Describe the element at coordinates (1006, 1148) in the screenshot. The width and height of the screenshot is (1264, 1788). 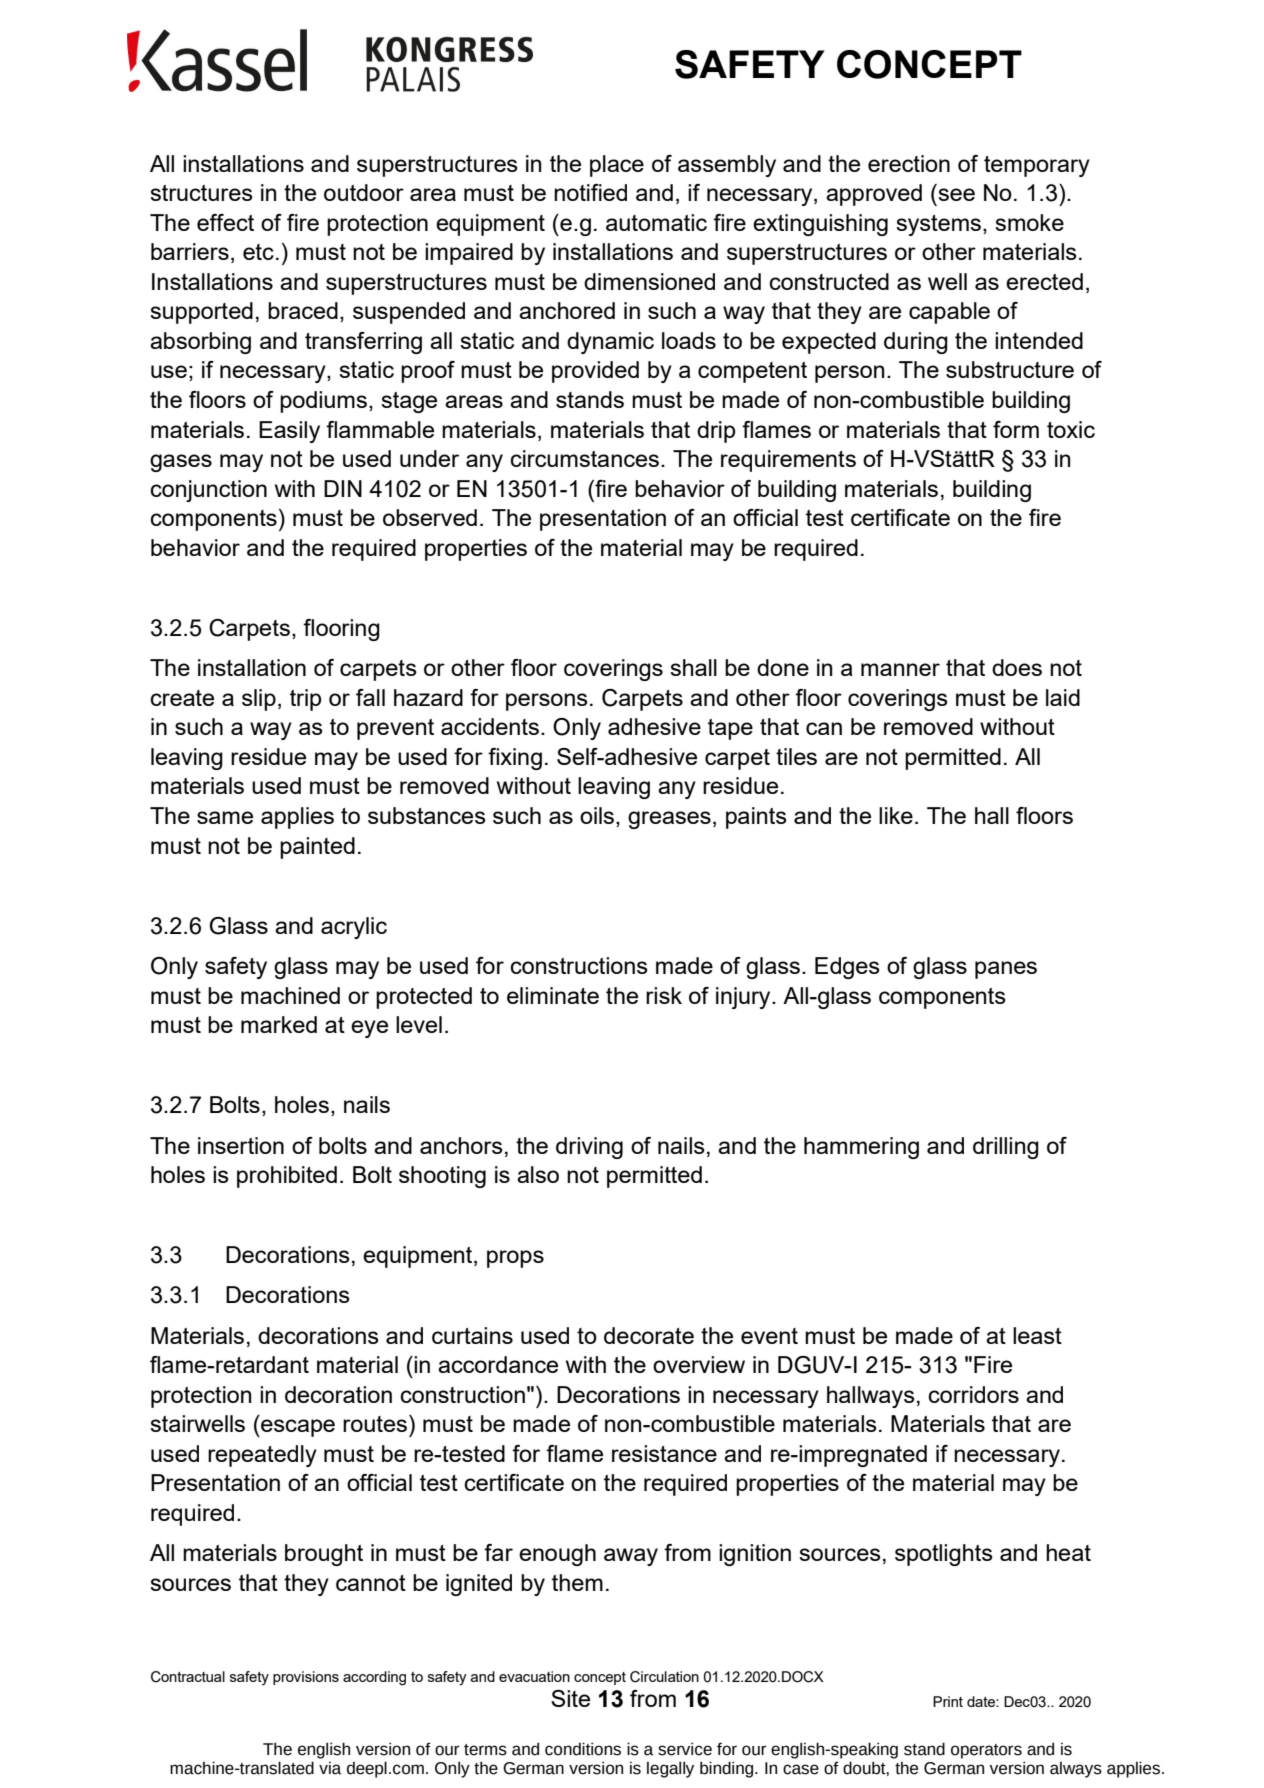
I see `drilling` at that location.
